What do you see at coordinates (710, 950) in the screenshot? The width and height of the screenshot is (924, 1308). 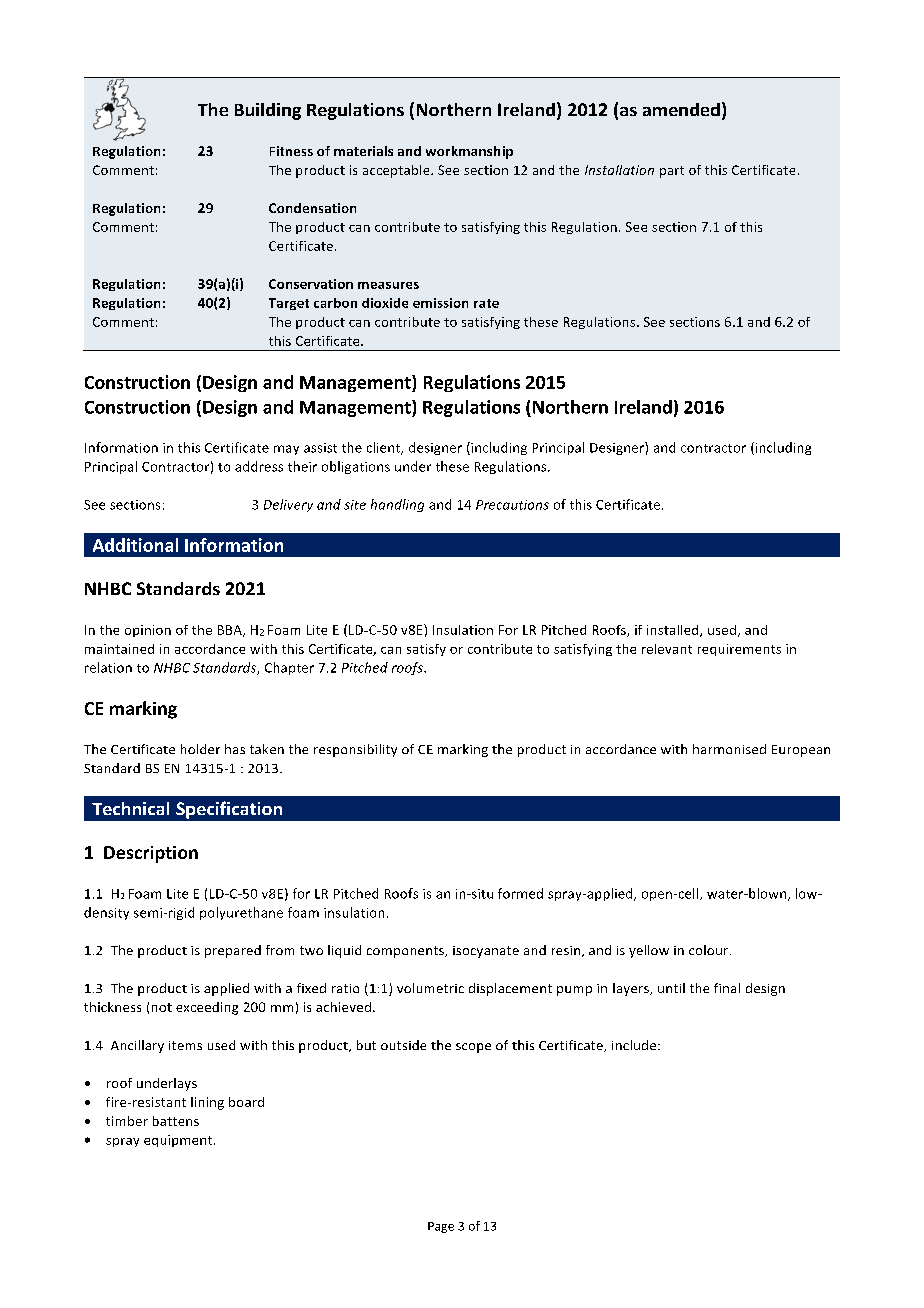 I see `colour` at bounding box center [710, 950].
